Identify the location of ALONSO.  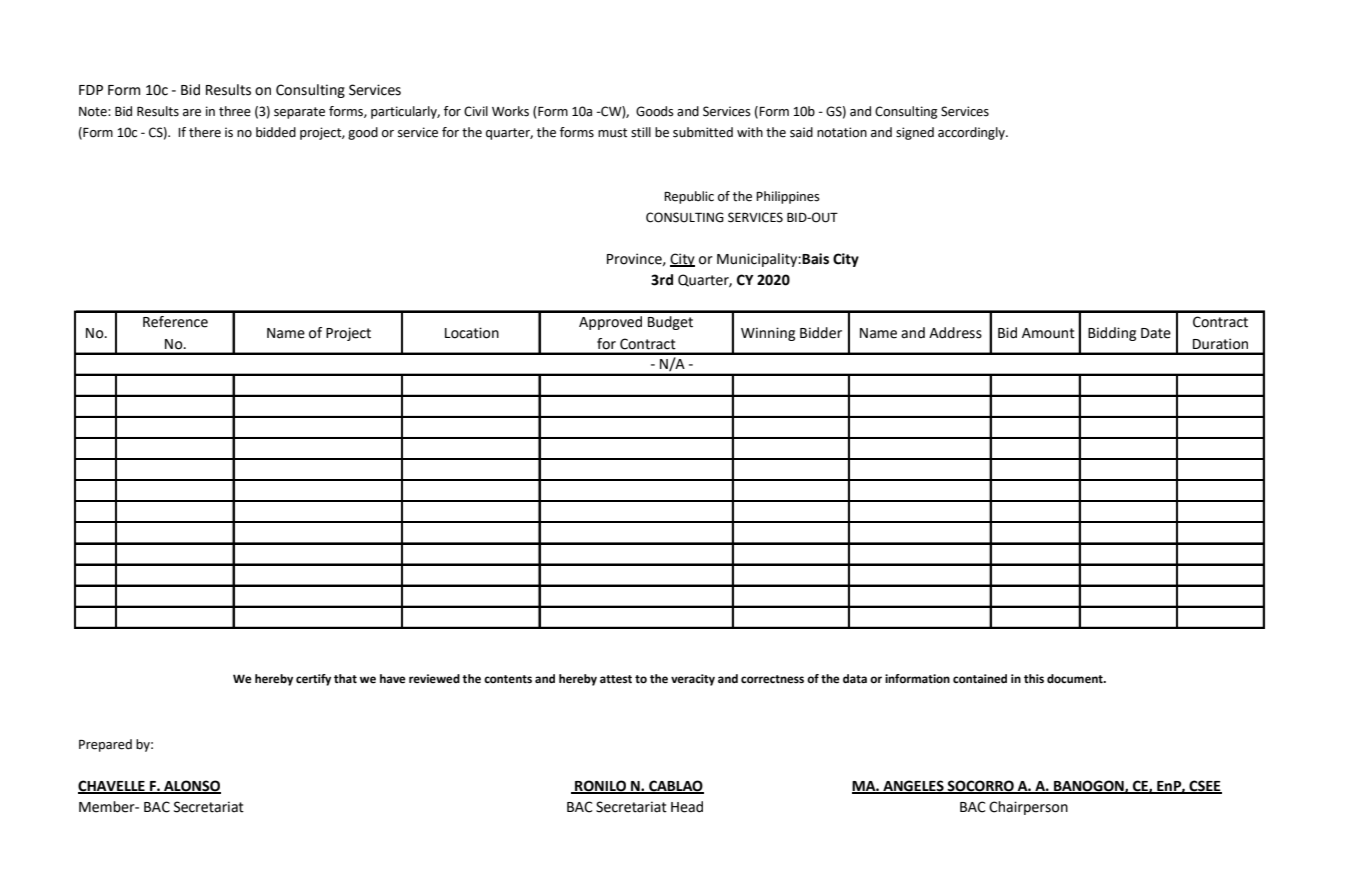
(191, 787).
